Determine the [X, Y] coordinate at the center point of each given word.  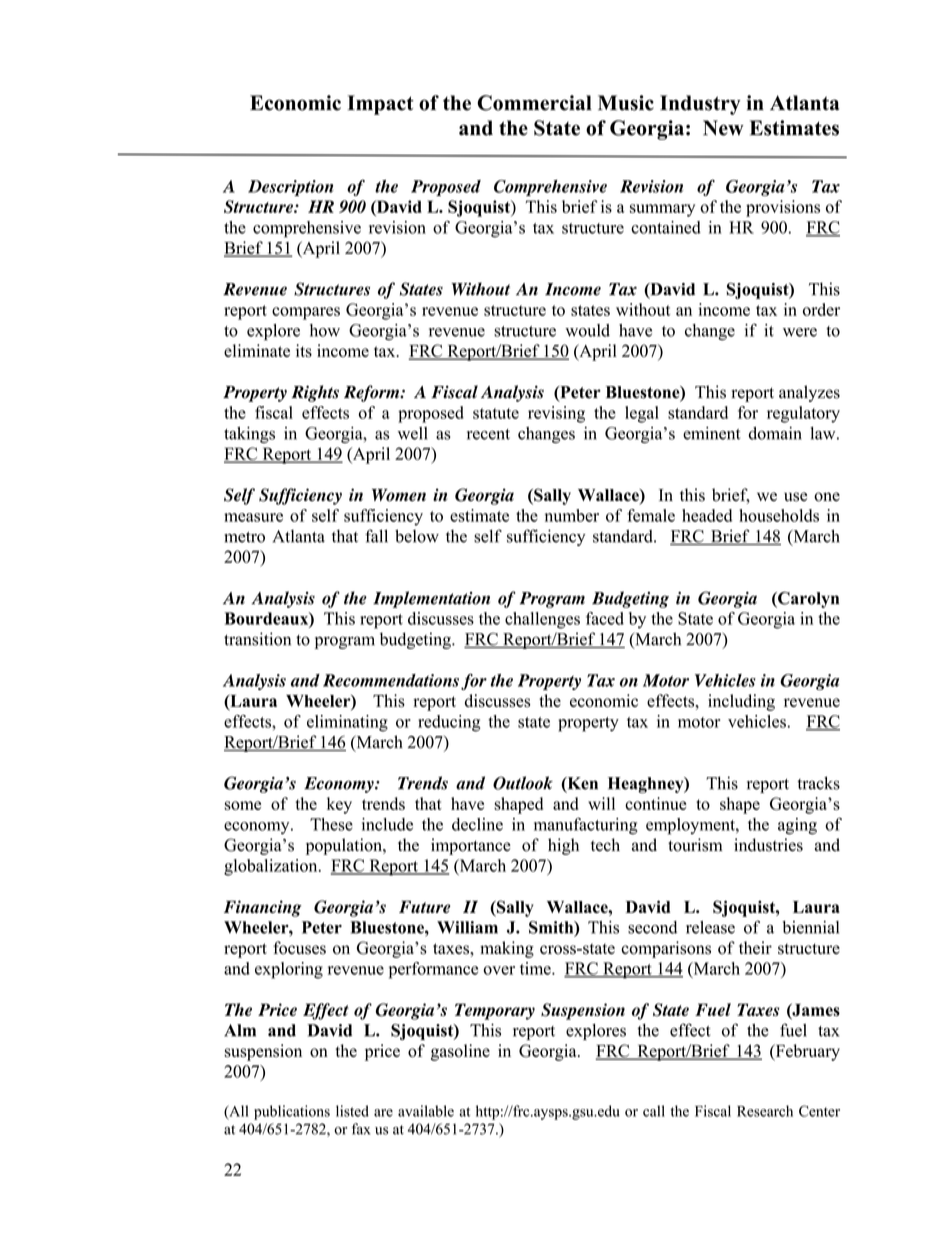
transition [257, 639]
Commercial [534, 103]
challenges [542, 620]
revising [556, 414]
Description [291, 188]
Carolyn [807, 600]
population [345, 846]
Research [765, 1111]
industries [768, 845]
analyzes [809, 393]
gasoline [460, 1052]
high [563, 846]
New [723, 128]
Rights [315, 393]
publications [292, 1112]
